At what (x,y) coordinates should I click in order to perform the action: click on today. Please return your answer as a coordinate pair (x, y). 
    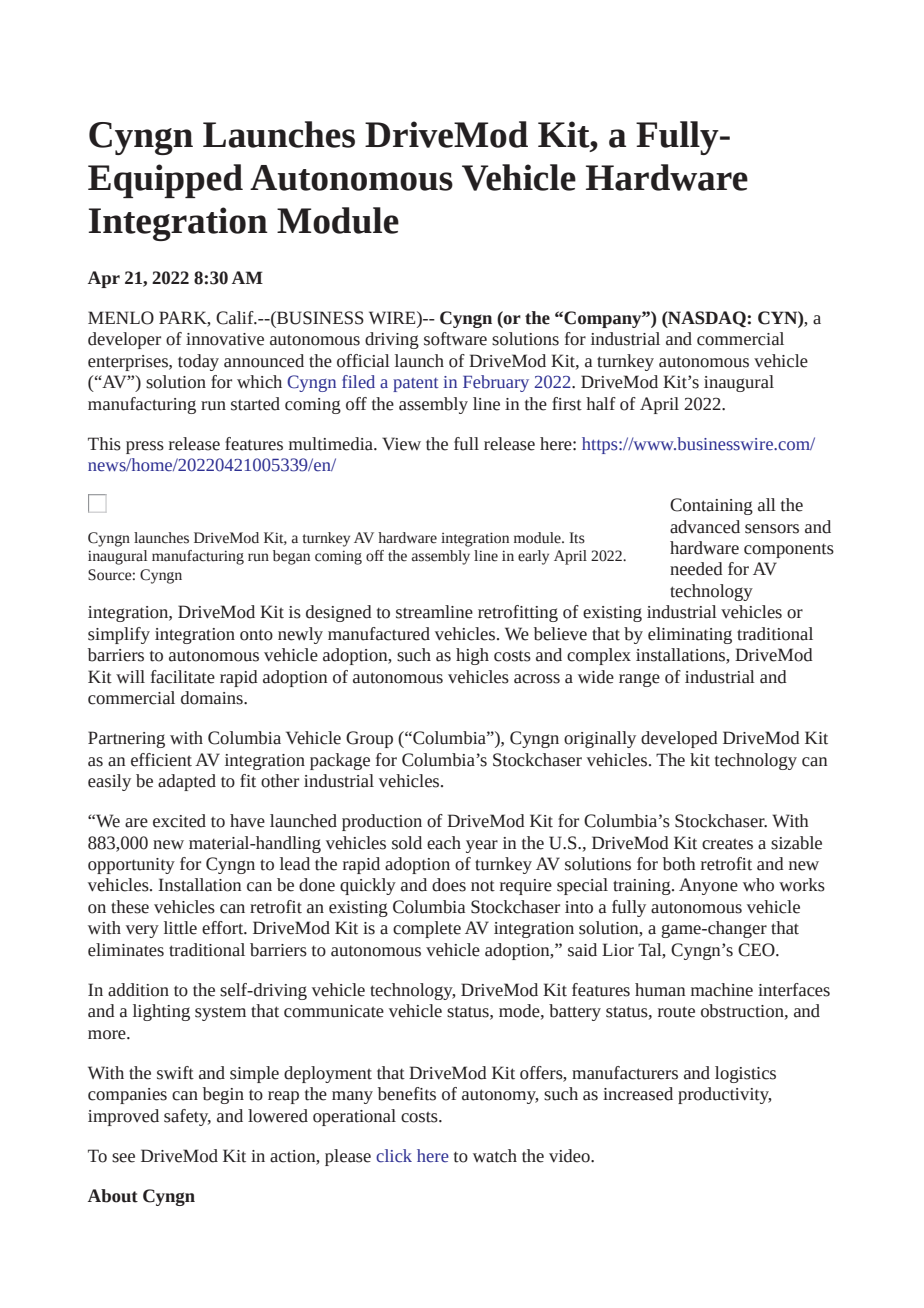
    Looking at the image, I should click on (198, 362).
